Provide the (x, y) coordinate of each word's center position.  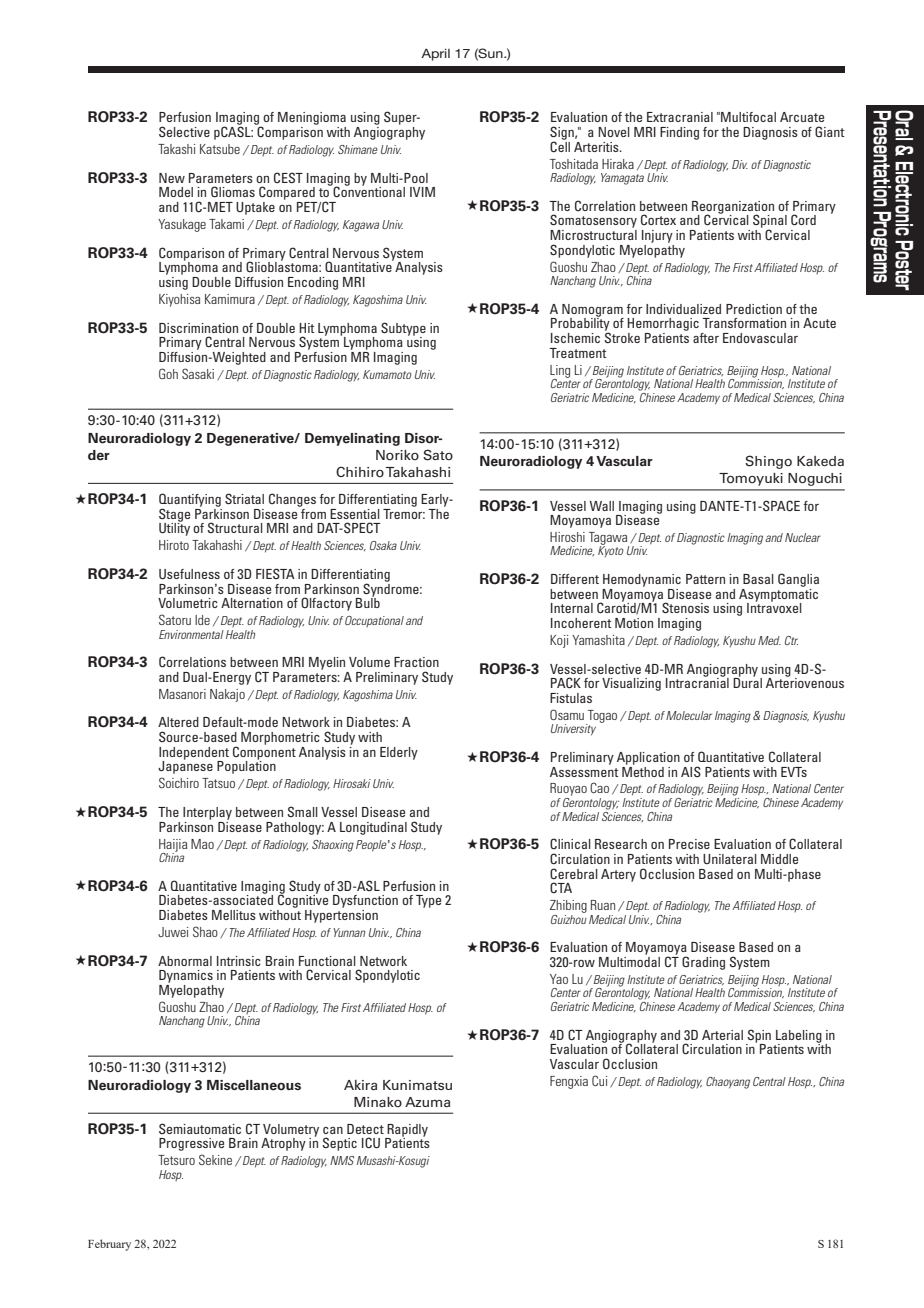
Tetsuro (176, 1160)
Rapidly (406, 1131)
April (435, 55)
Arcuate (802, 117)
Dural (747, 682)
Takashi (176, 149)
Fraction (416, 662)
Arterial (722, 1035)
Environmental (191, 634)
